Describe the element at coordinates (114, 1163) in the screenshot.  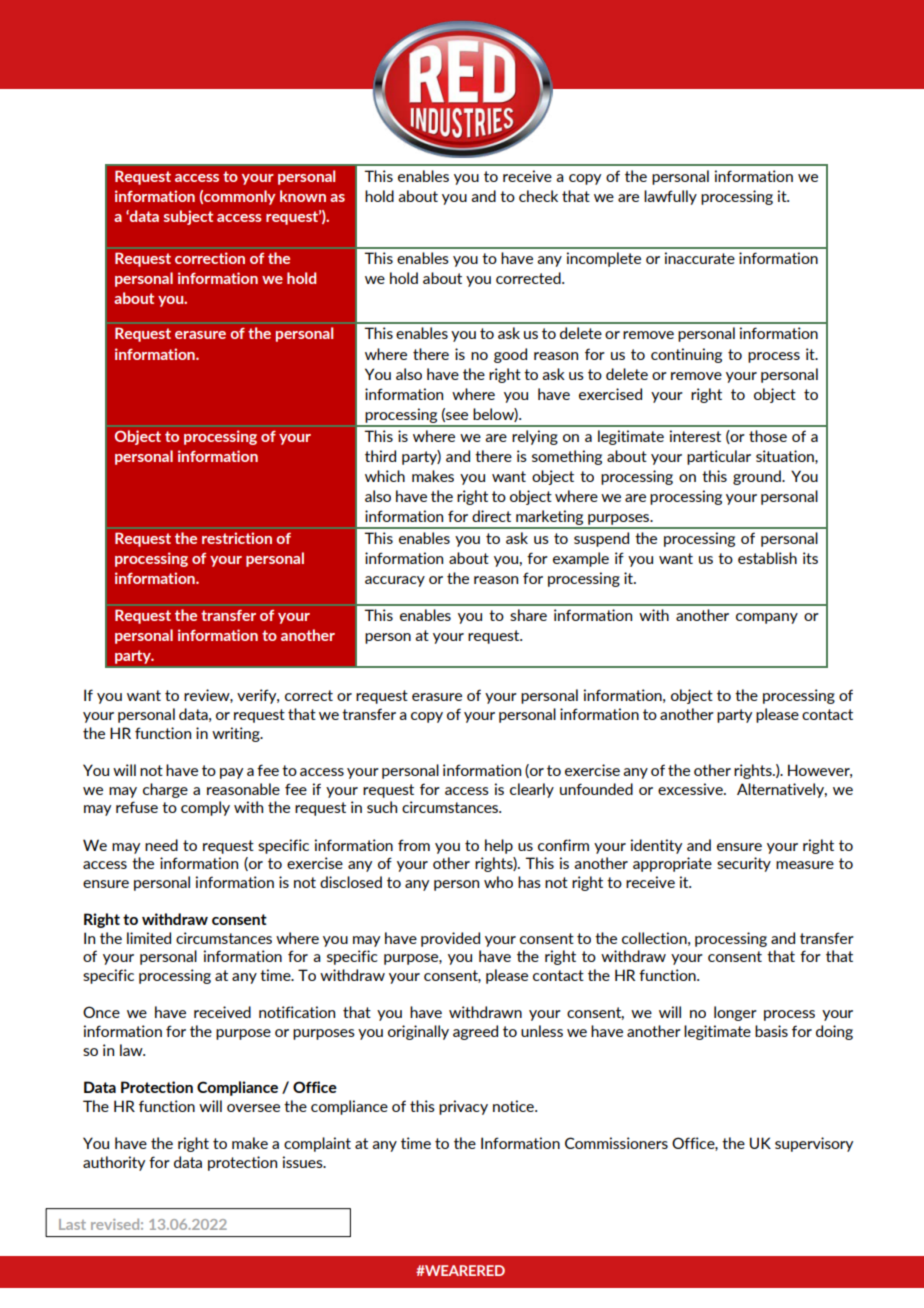
I see `authority` at that location.
